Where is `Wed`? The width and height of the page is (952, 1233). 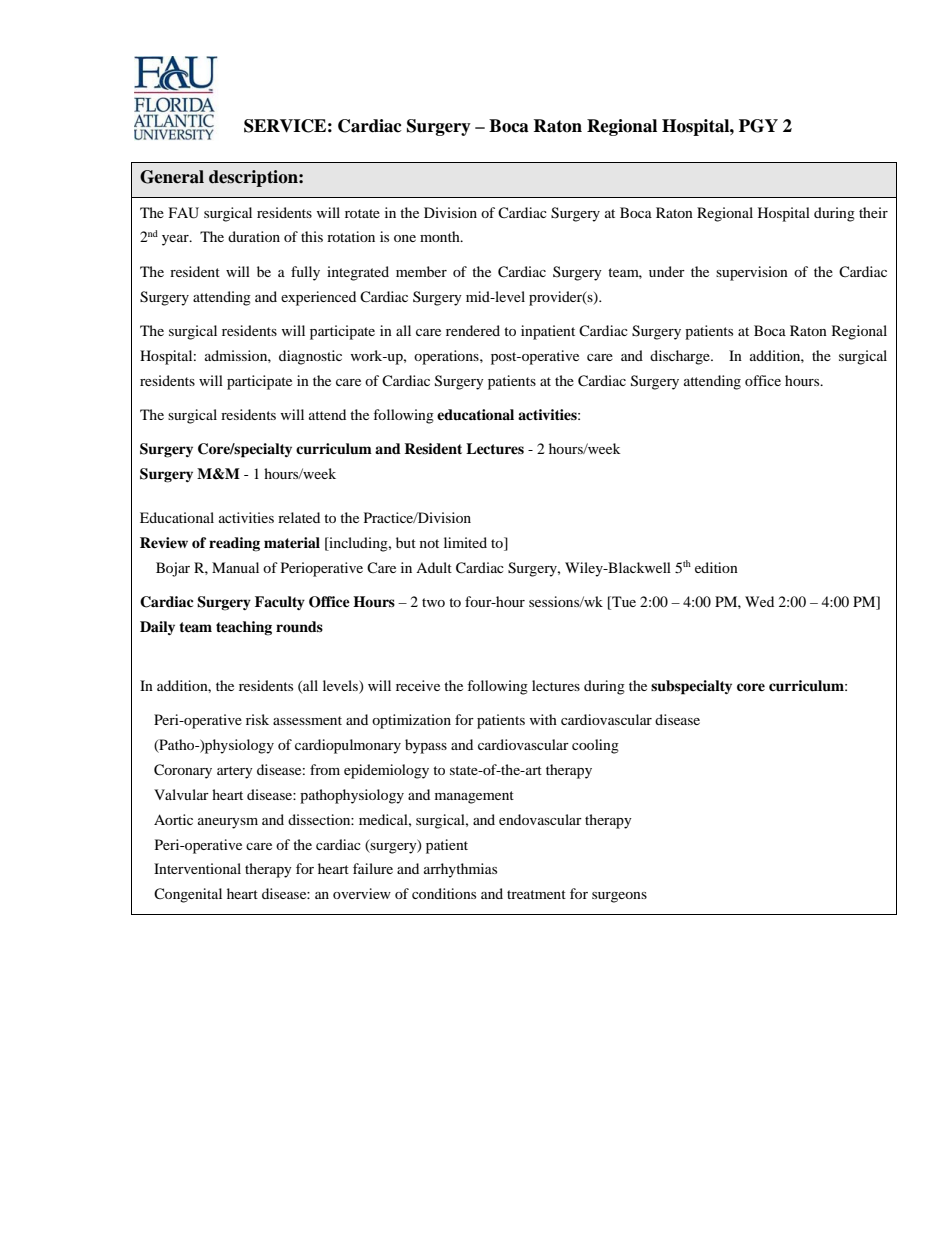 Wed is located at coordinates (759, 601).
